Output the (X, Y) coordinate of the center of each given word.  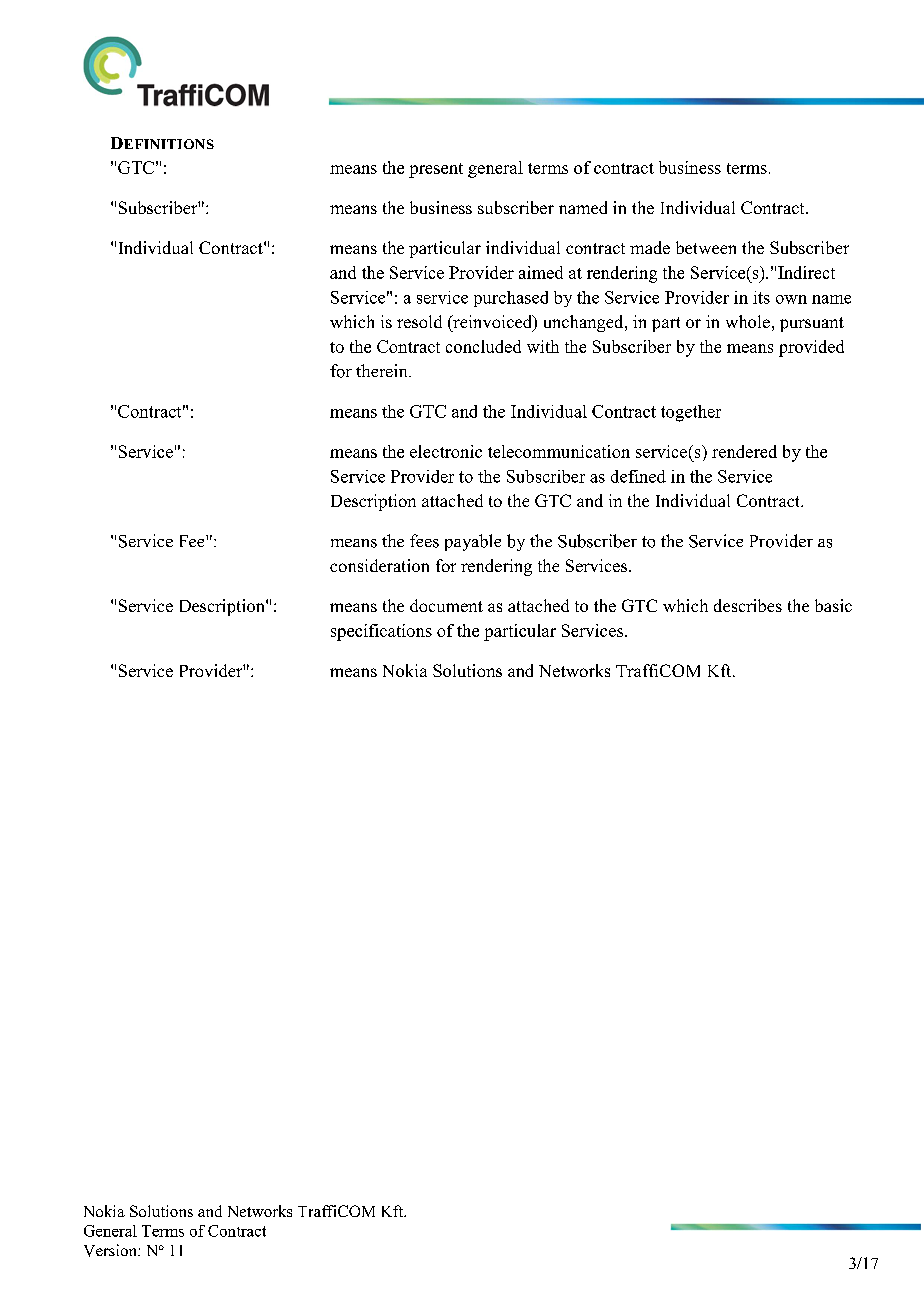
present (436, 170)
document (446, 605)
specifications (381, 632)
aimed (541, 272)
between (706, 247)
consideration (379, 565)
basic (833, 605)
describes (748, 605)
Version (111, 1250)
